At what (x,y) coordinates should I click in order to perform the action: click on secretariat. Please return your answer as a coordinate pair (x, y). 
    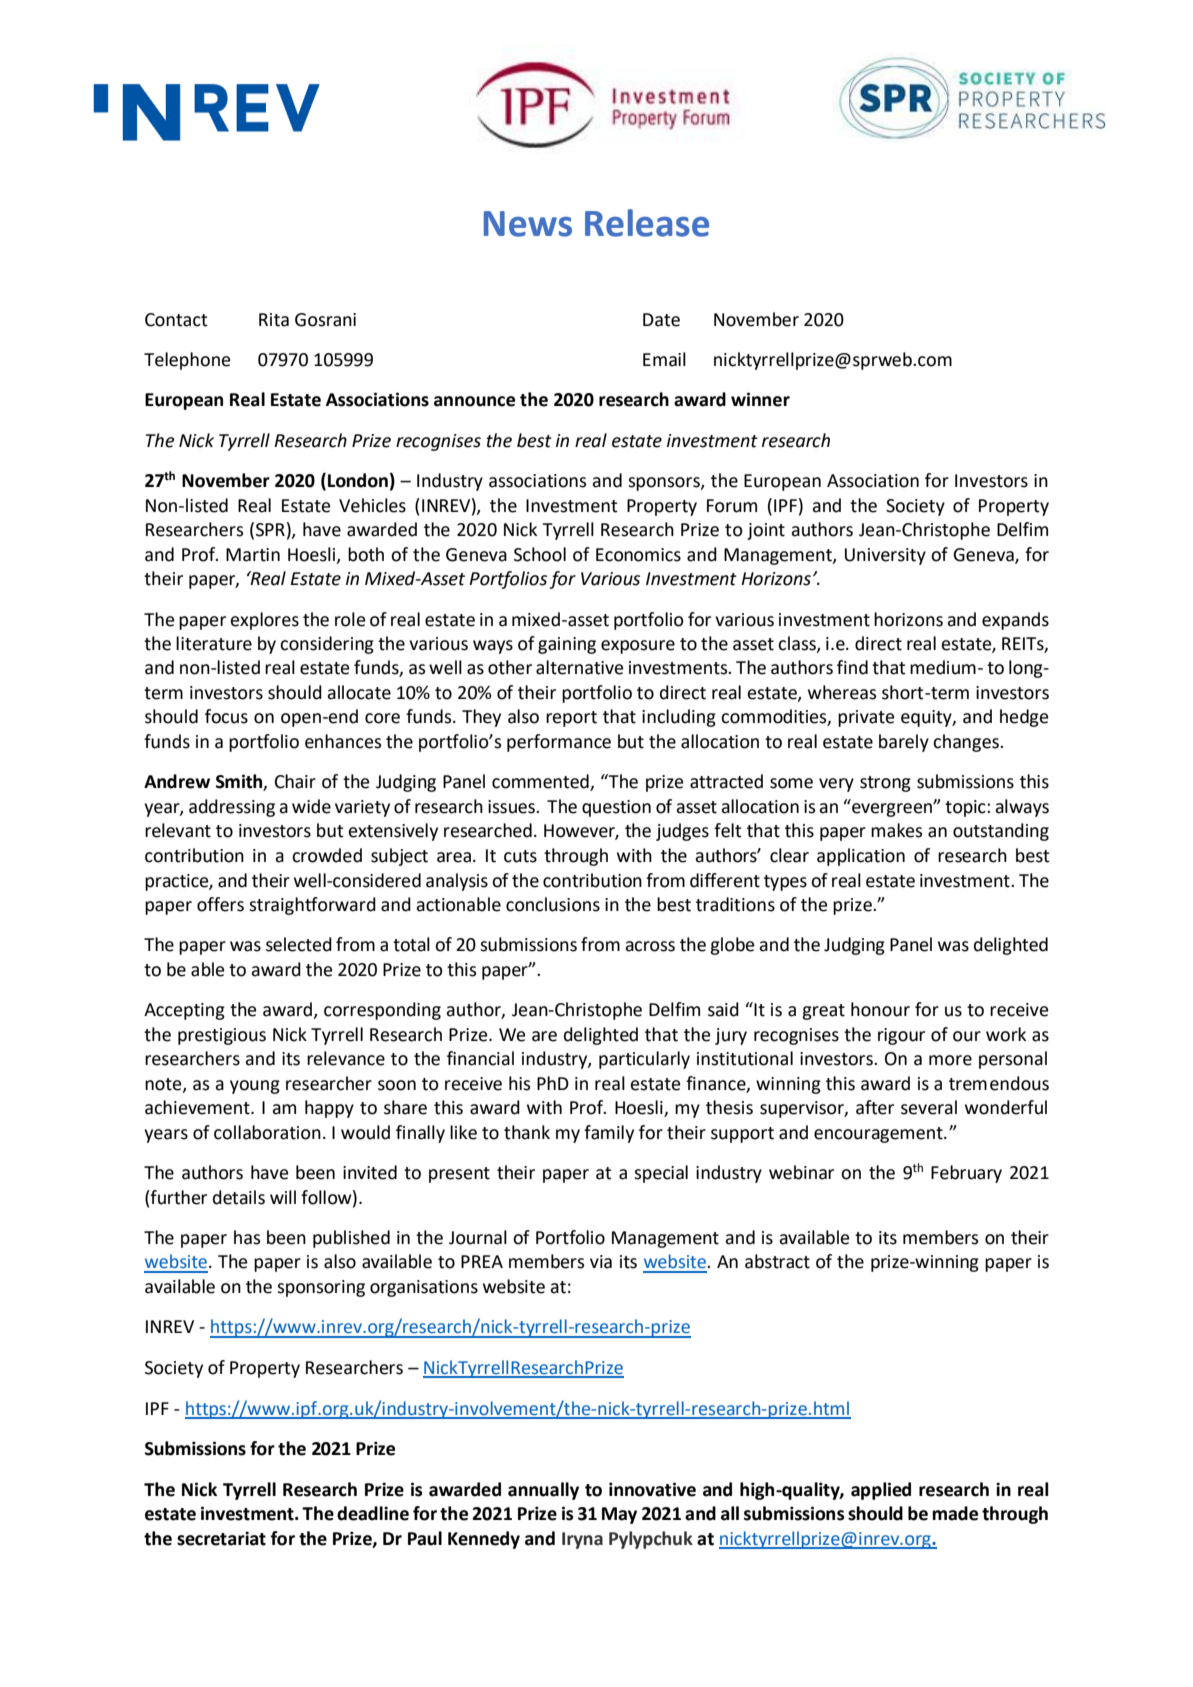
    Looking at the image, I should click on (221, 1538).
